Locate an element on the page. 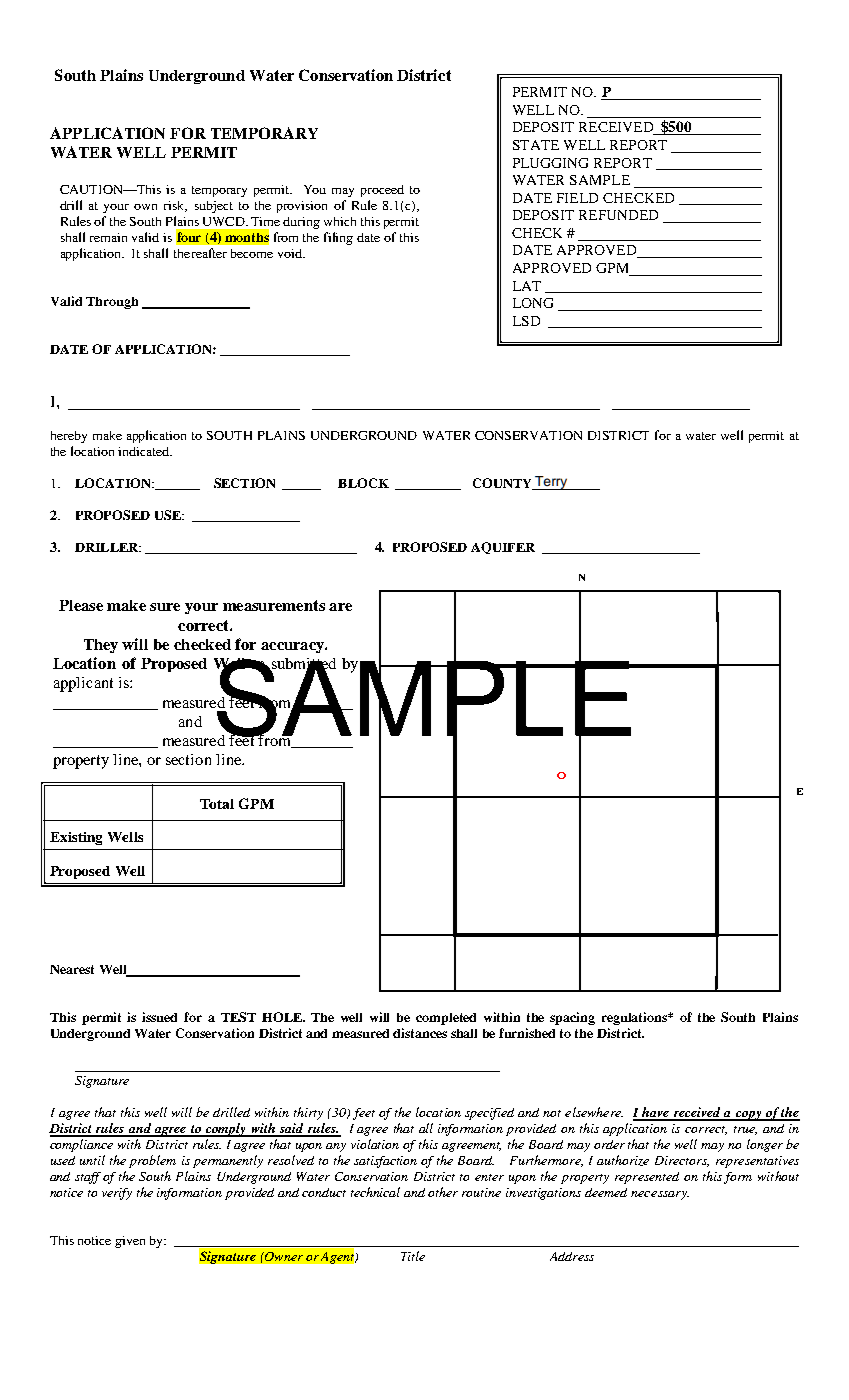 This image has width=849, height=1400. proceed is located at coordinates (382, 191).
